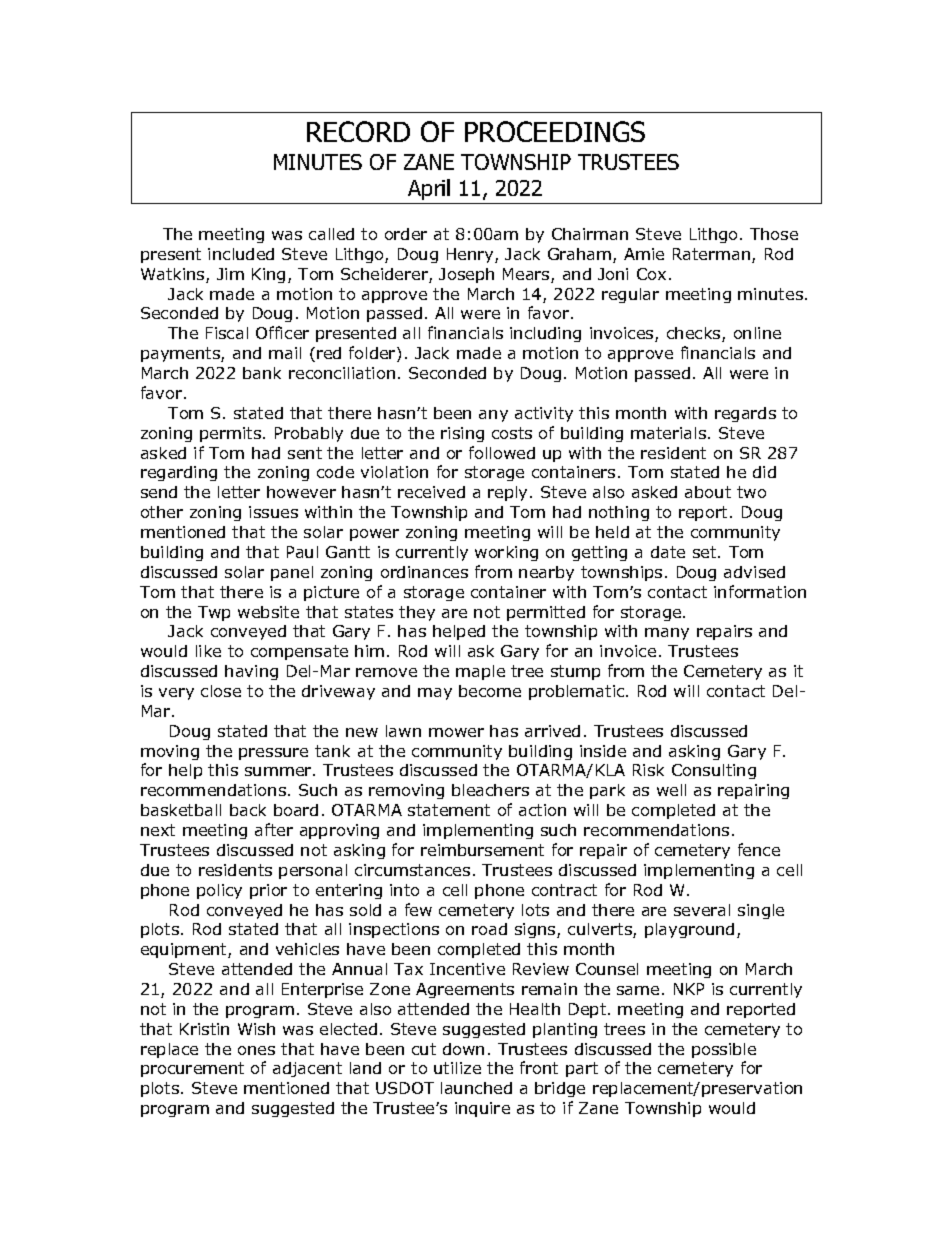  I want to click on launched, so click(476, 1088).
